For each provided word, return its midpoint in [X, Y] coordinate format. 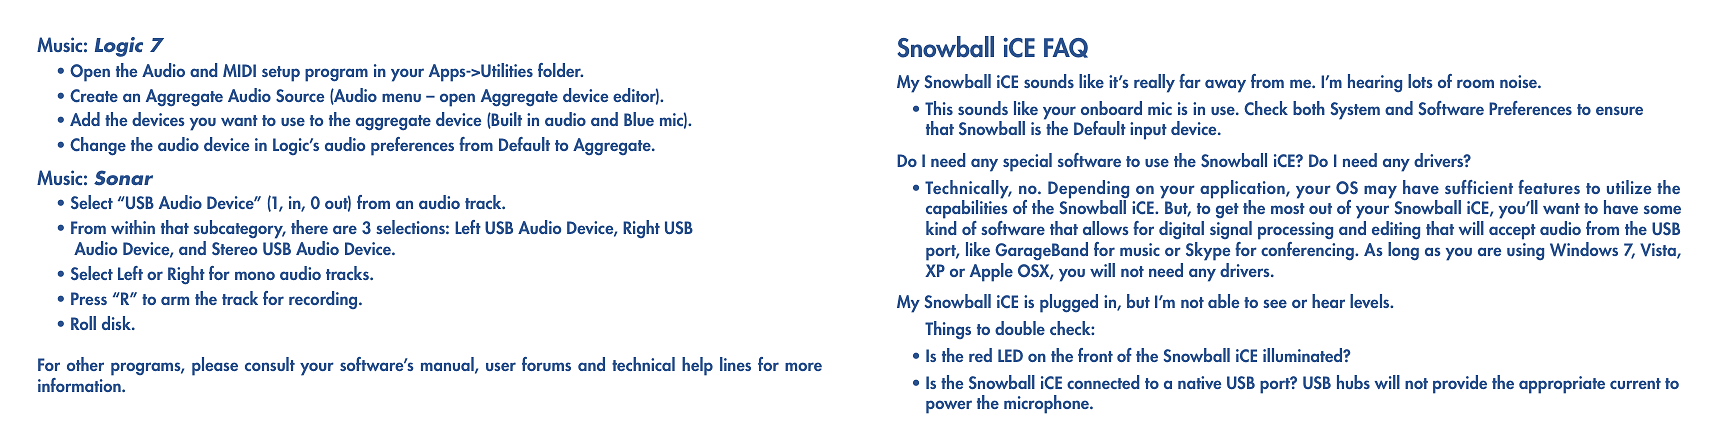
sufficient [1479, 187]
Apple [991, 272]
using [1525, 251]
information [80, 385]
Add [85, 119]
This [939, 108]
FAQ [1066, 48]
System [1355, 111]
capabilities [967, 210]
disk [117, 323]
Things [948, 330]
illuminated [1304, 355]
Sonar [123, 178]
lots [1420, 81]
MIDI [239, 70]
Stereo [234, 248]
